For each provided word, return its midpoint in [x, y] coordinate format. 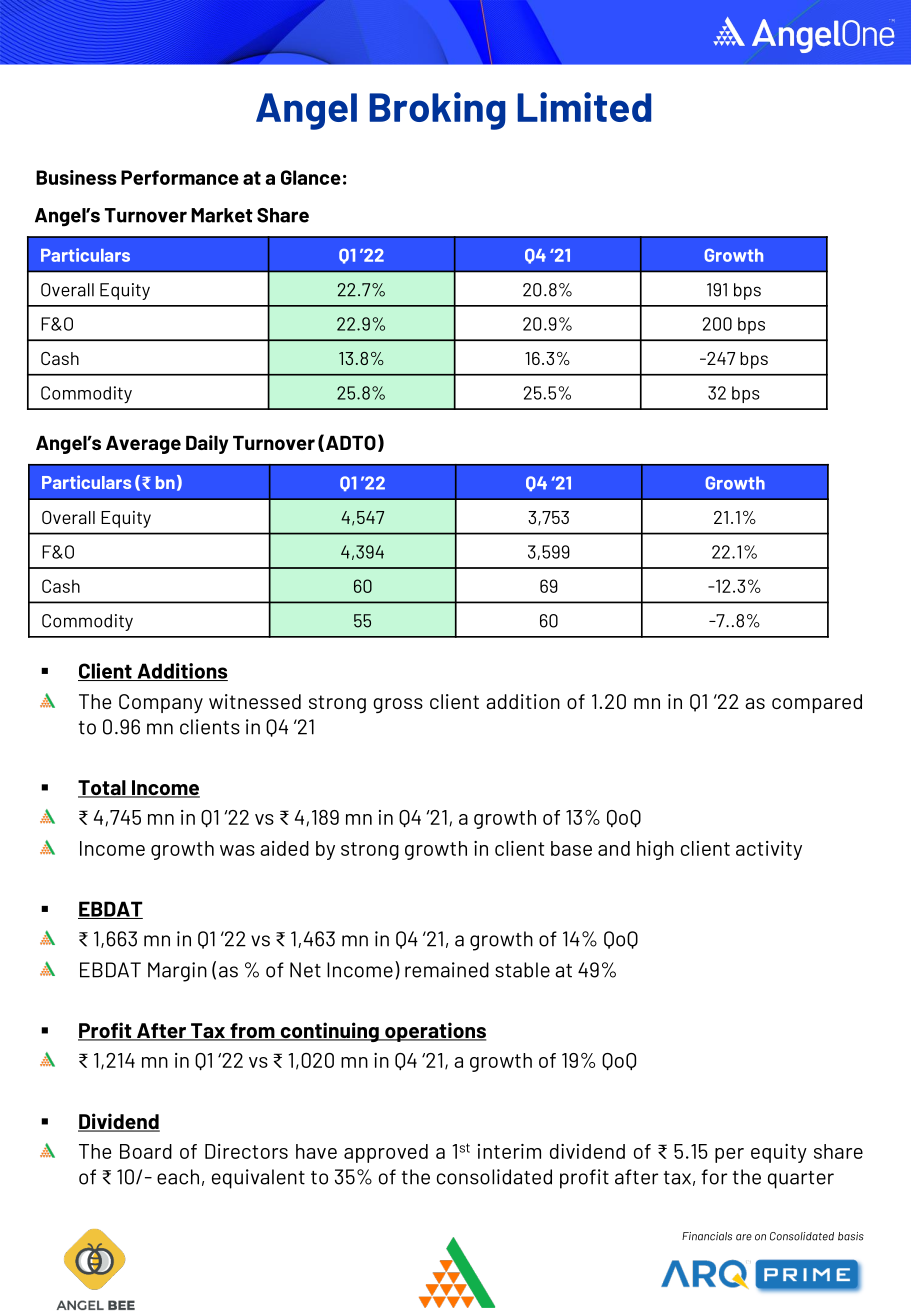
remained [447, 970]
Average [143, 445]
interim [509, 1151]
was [237, 850]
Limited [584, 107]
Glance [311, 177]
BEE [121, 1305]
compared [817, 703]
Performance [180, 177]
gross [398, 705]
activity [769, 850]
